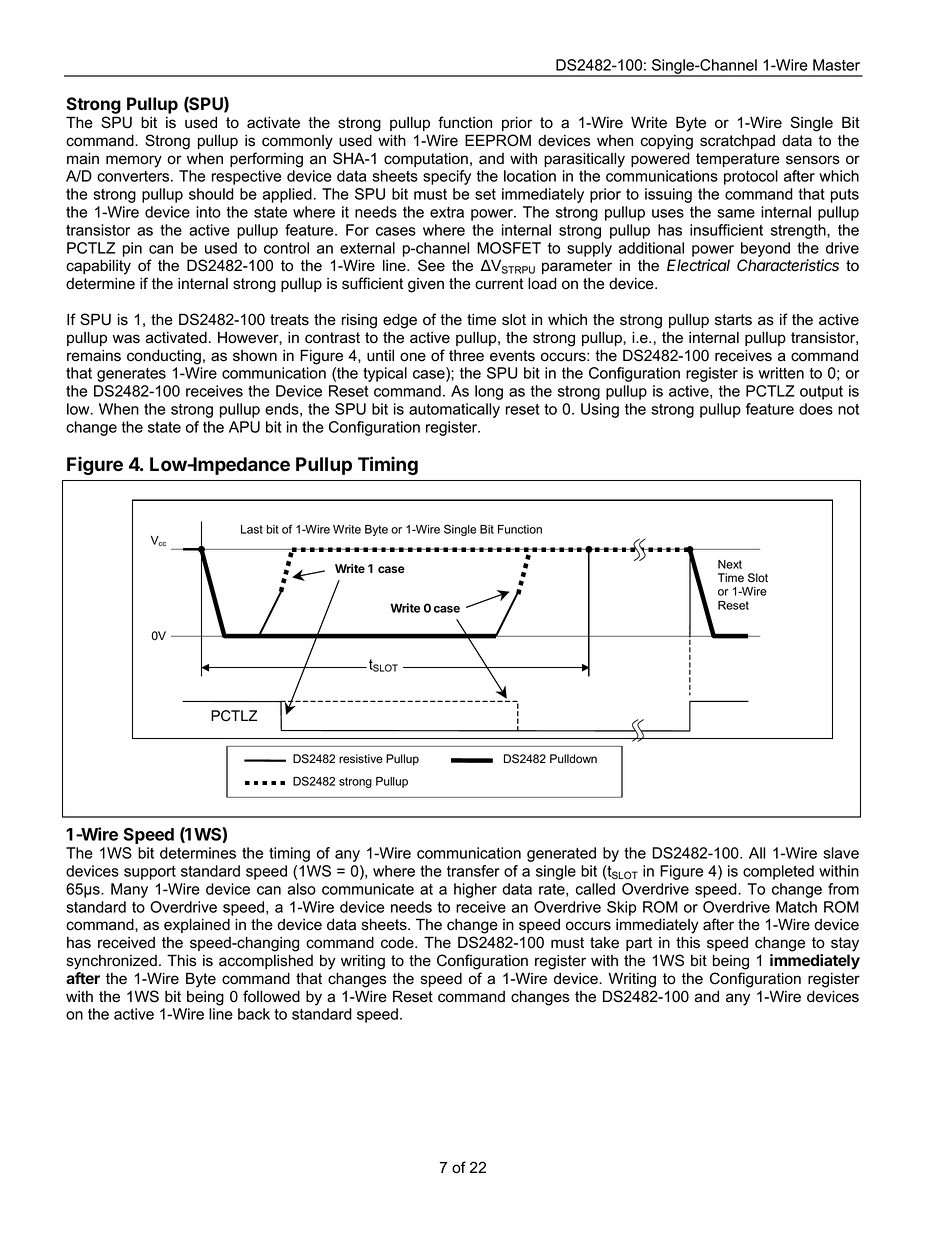 Image resolution: width=952 pixels, height=1233 pixels. Describe the element at coordinates (254, 1014) in the screenshot. I see `back` at that location.
